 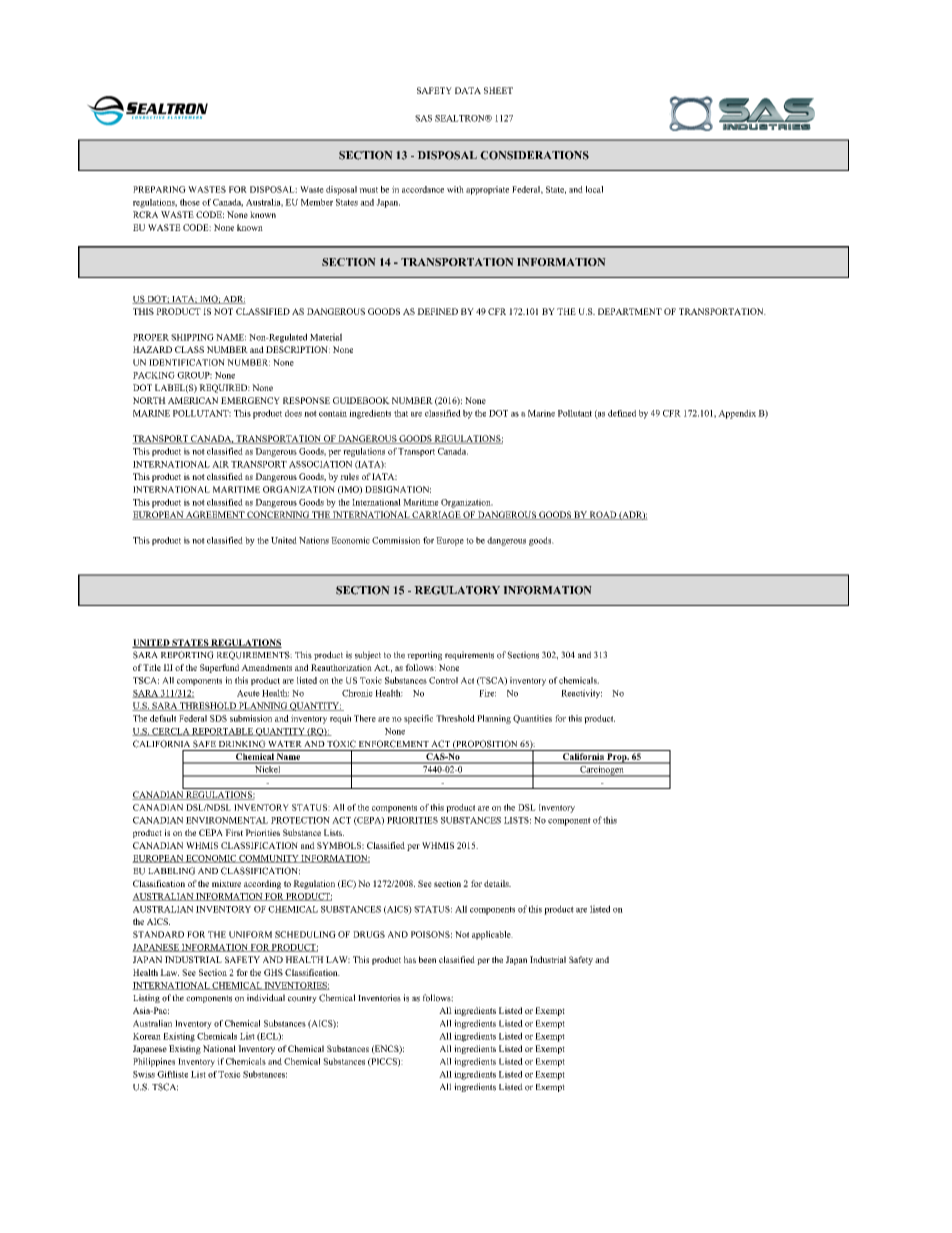 I want to click on been, so click(x=427, y=959).
